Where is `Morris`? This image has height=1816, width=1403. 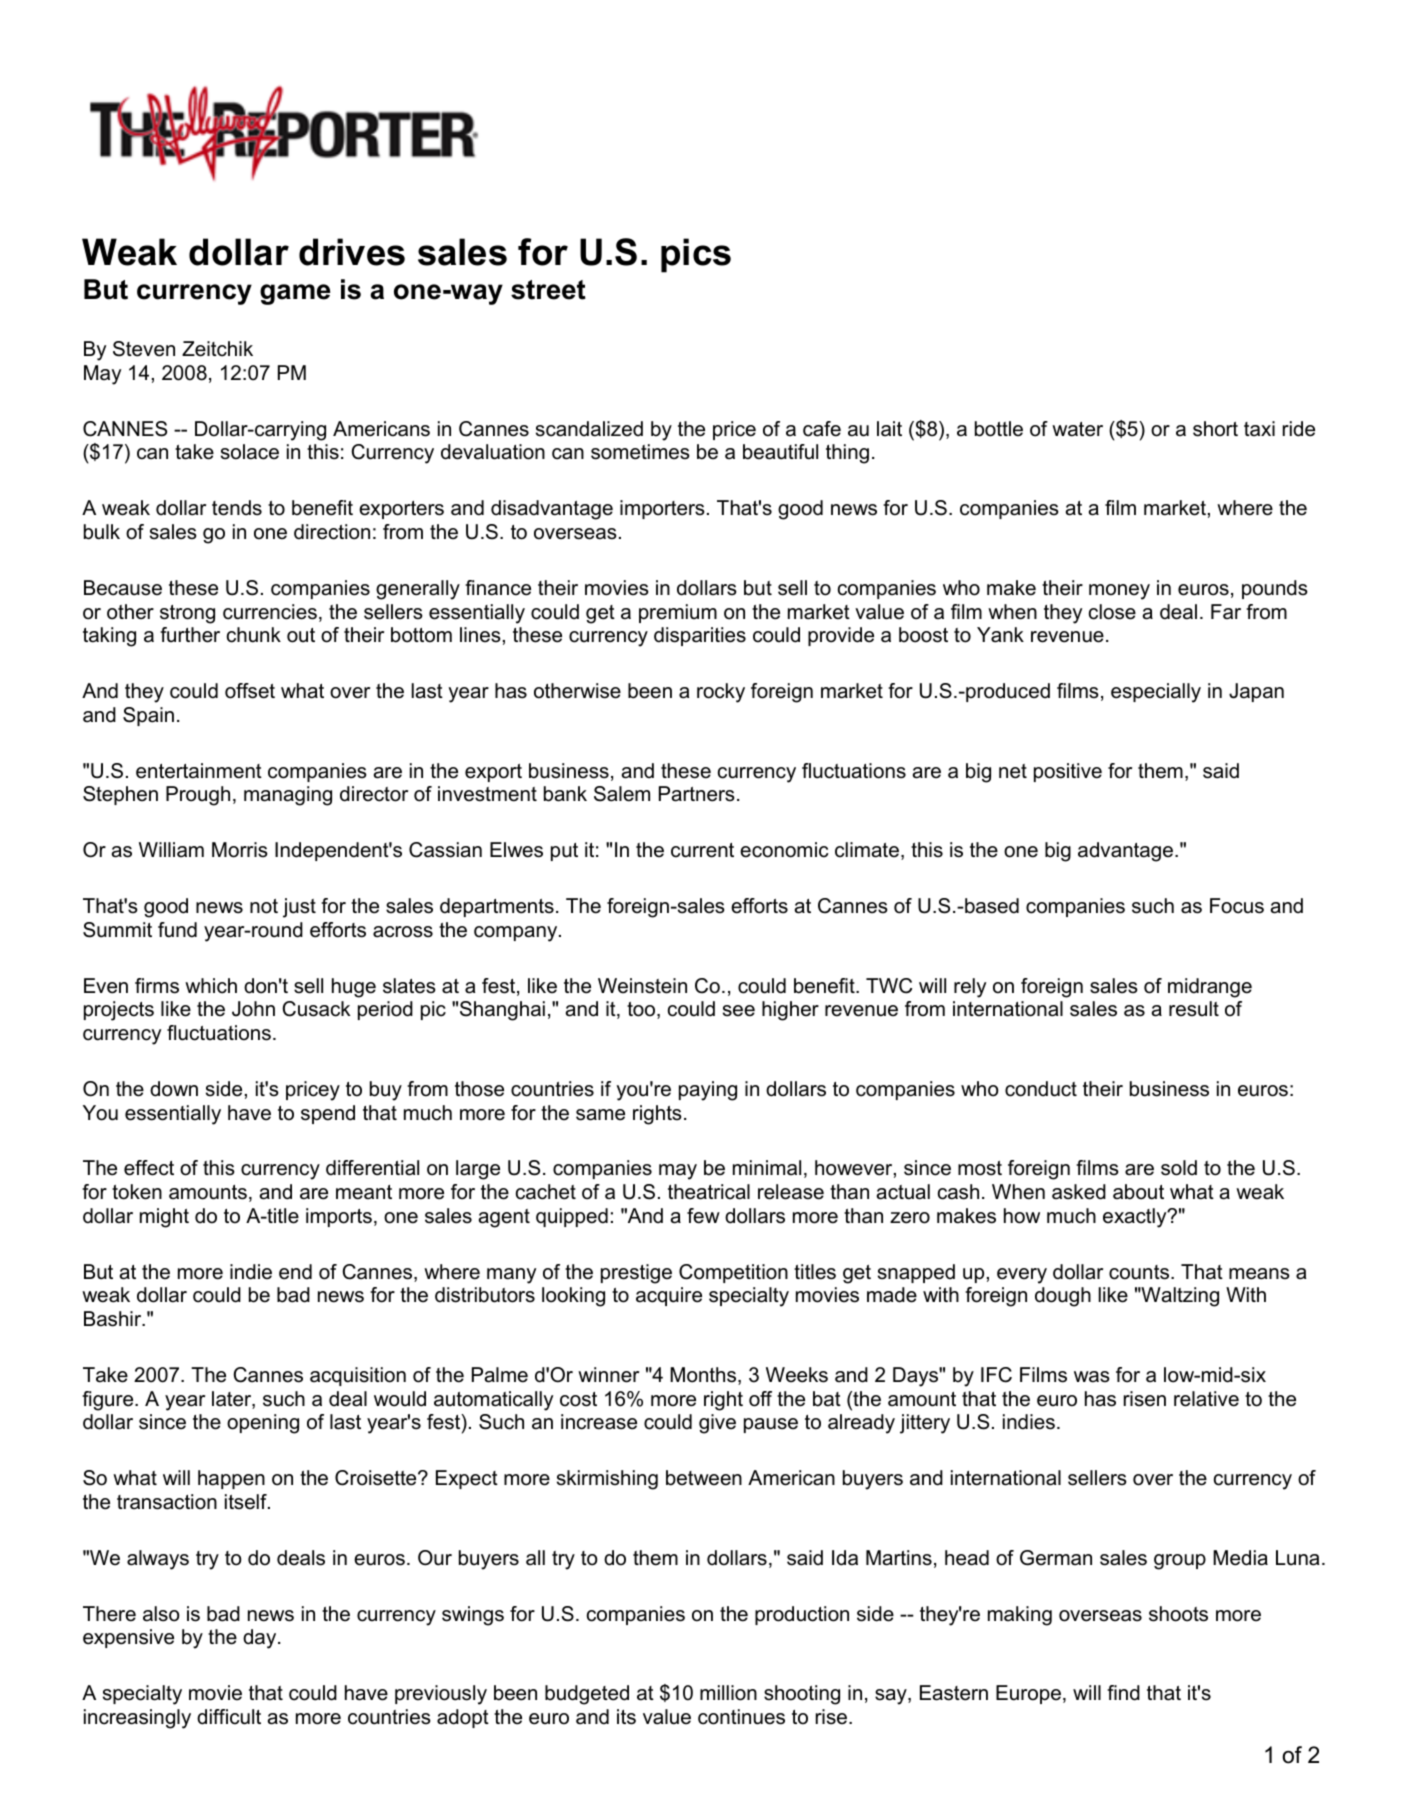 Morris is located at coordinates (240, 850).
